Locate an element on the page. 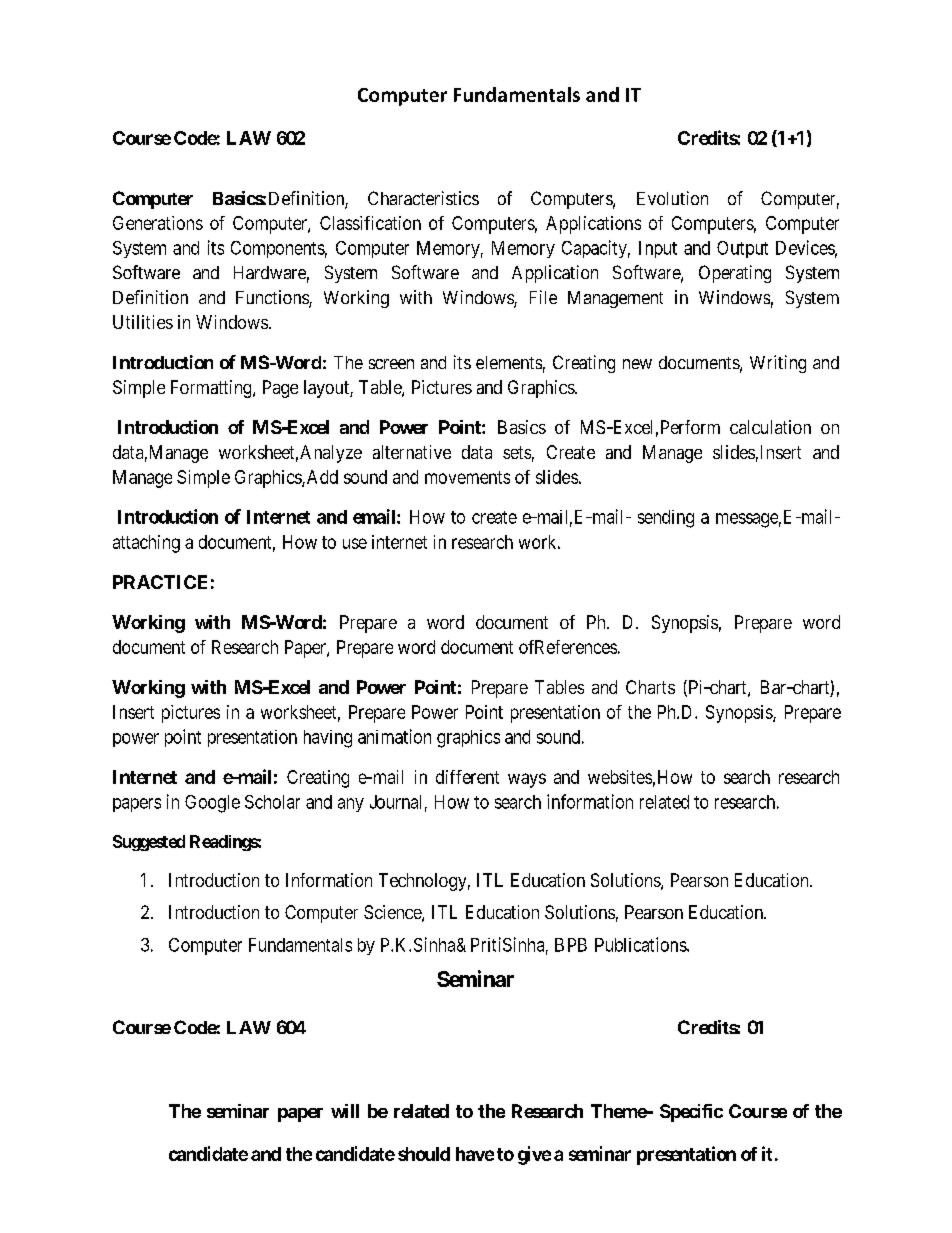  will is located at coordinates (345, 1111).
